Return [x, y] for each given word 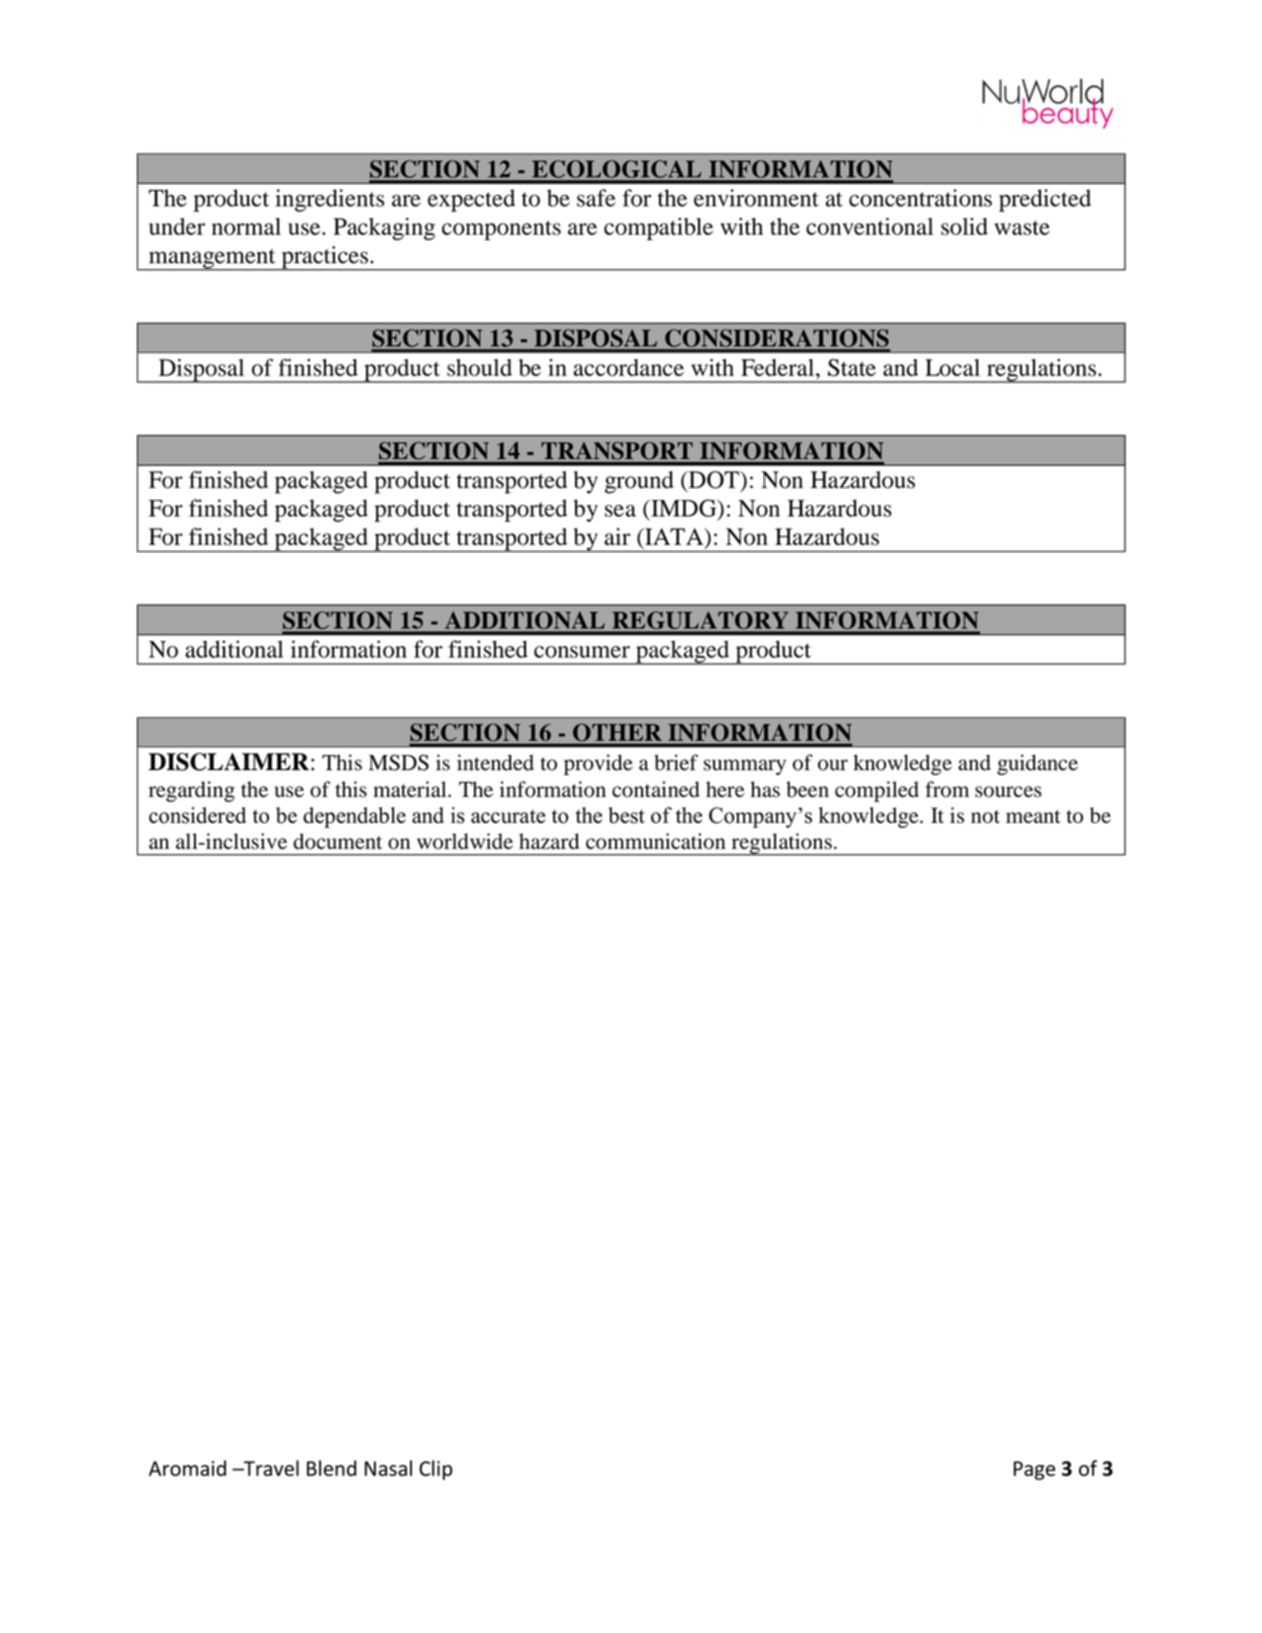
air [617, 536]
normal [246, 226]
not [985, 817]
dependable [354, 817]
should [479, 367]
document [337, 841]
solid [964, 226]
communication [656, 841]
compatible [658, 229]
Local [952, 367]
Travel [270, 1468]
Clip [435, 1470]
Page [1034, 1470]
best [626, 815]
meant [1033, 816]
